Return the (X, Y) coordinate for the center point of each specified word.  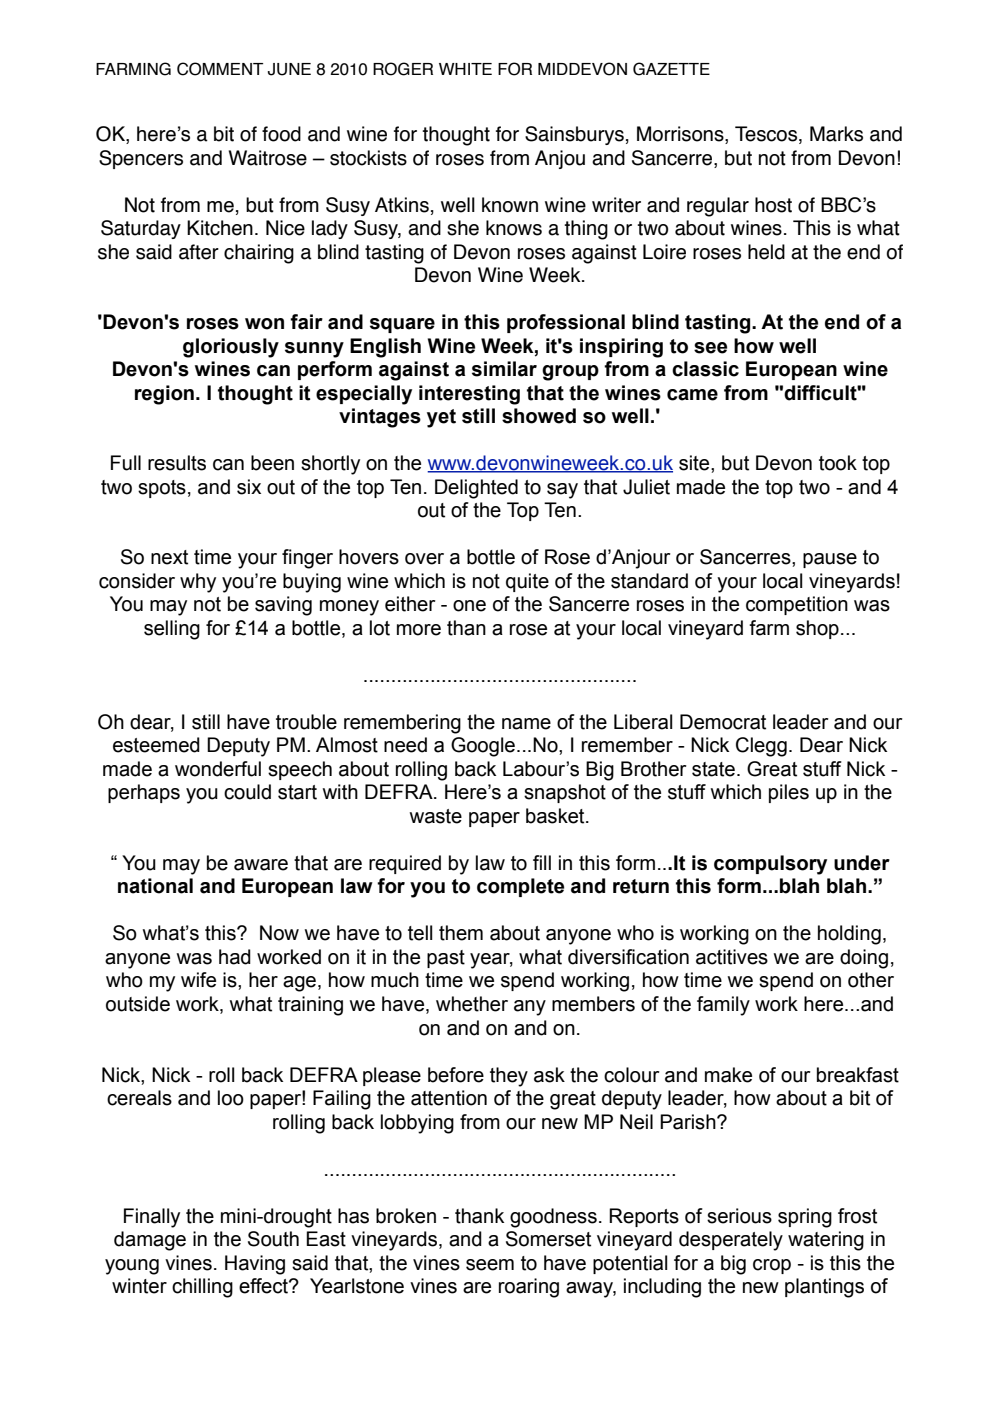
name (526, 724)
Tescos (767, 135)
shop (817, 629)
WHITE (465, 69)
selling (172, 630)
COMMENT (220, 69)
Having (255, 1265)
